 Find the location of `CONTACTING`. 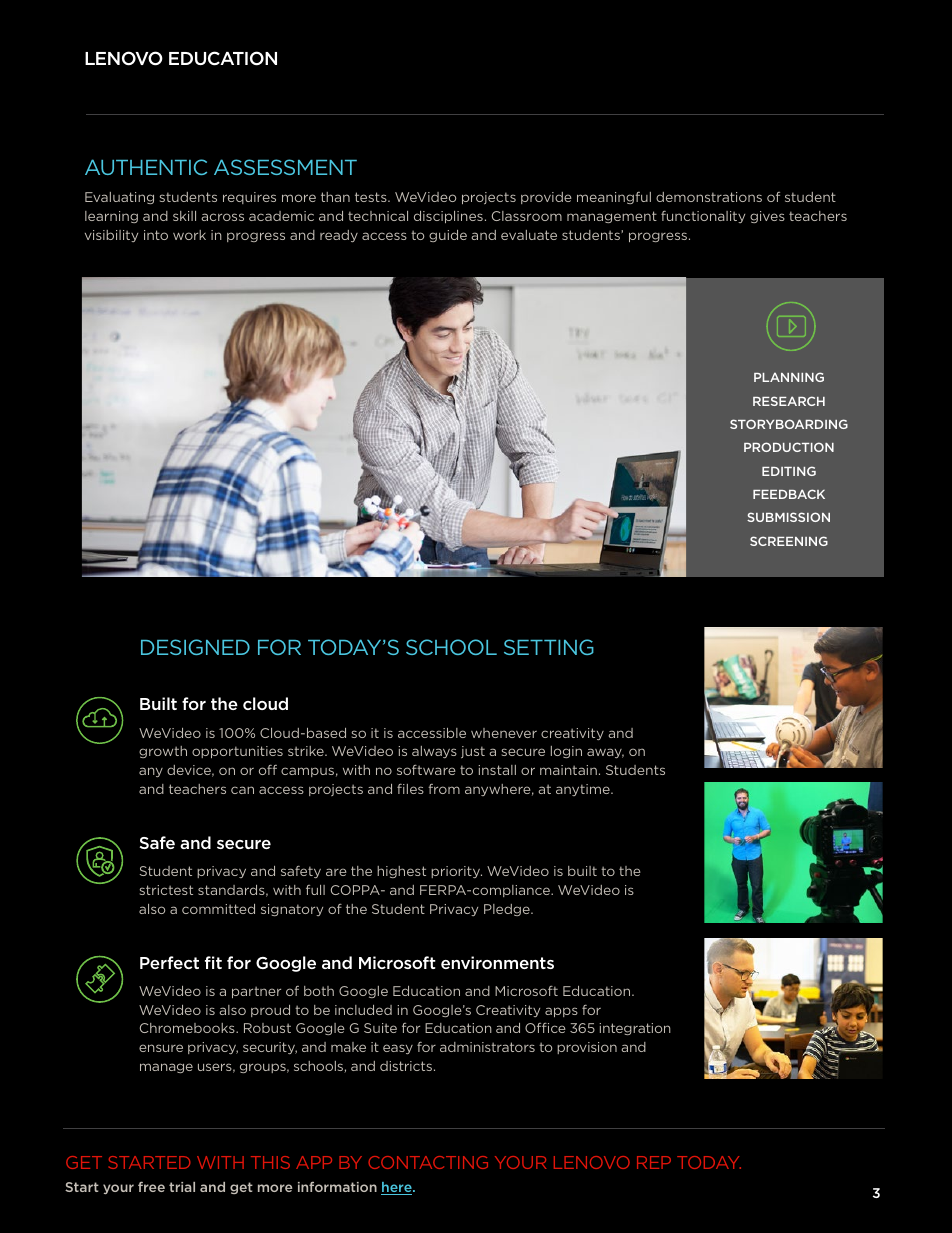

CONTACTING is located at coordinates (428, 1162).
